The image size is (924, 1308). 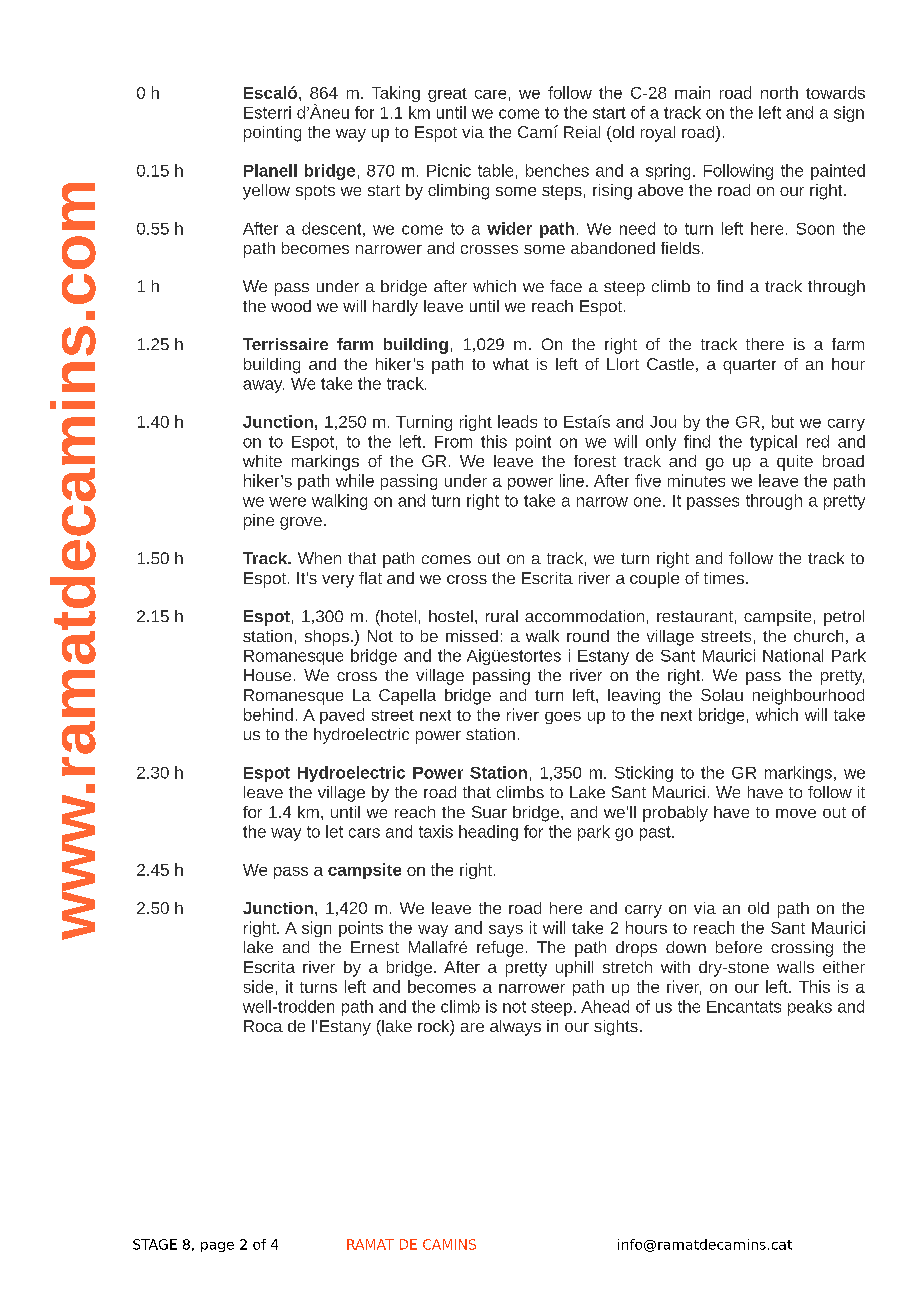 I want to click on page, so click(x=217, y=1247).
